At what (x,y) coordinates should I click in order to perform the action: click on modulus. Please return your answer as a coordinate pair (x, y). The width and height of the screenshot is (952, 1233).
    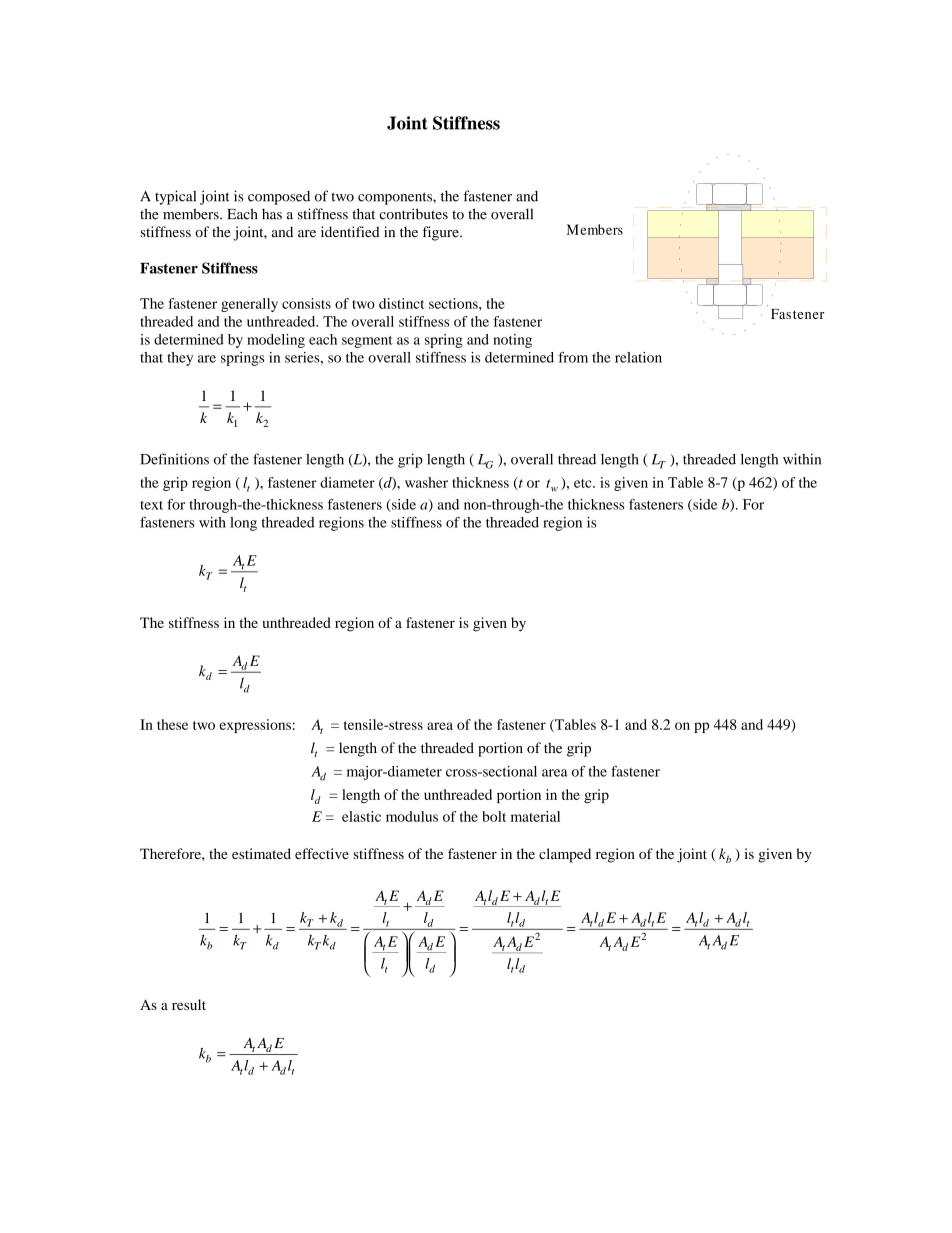
    Looking at the image, I should click on (412, 816).
